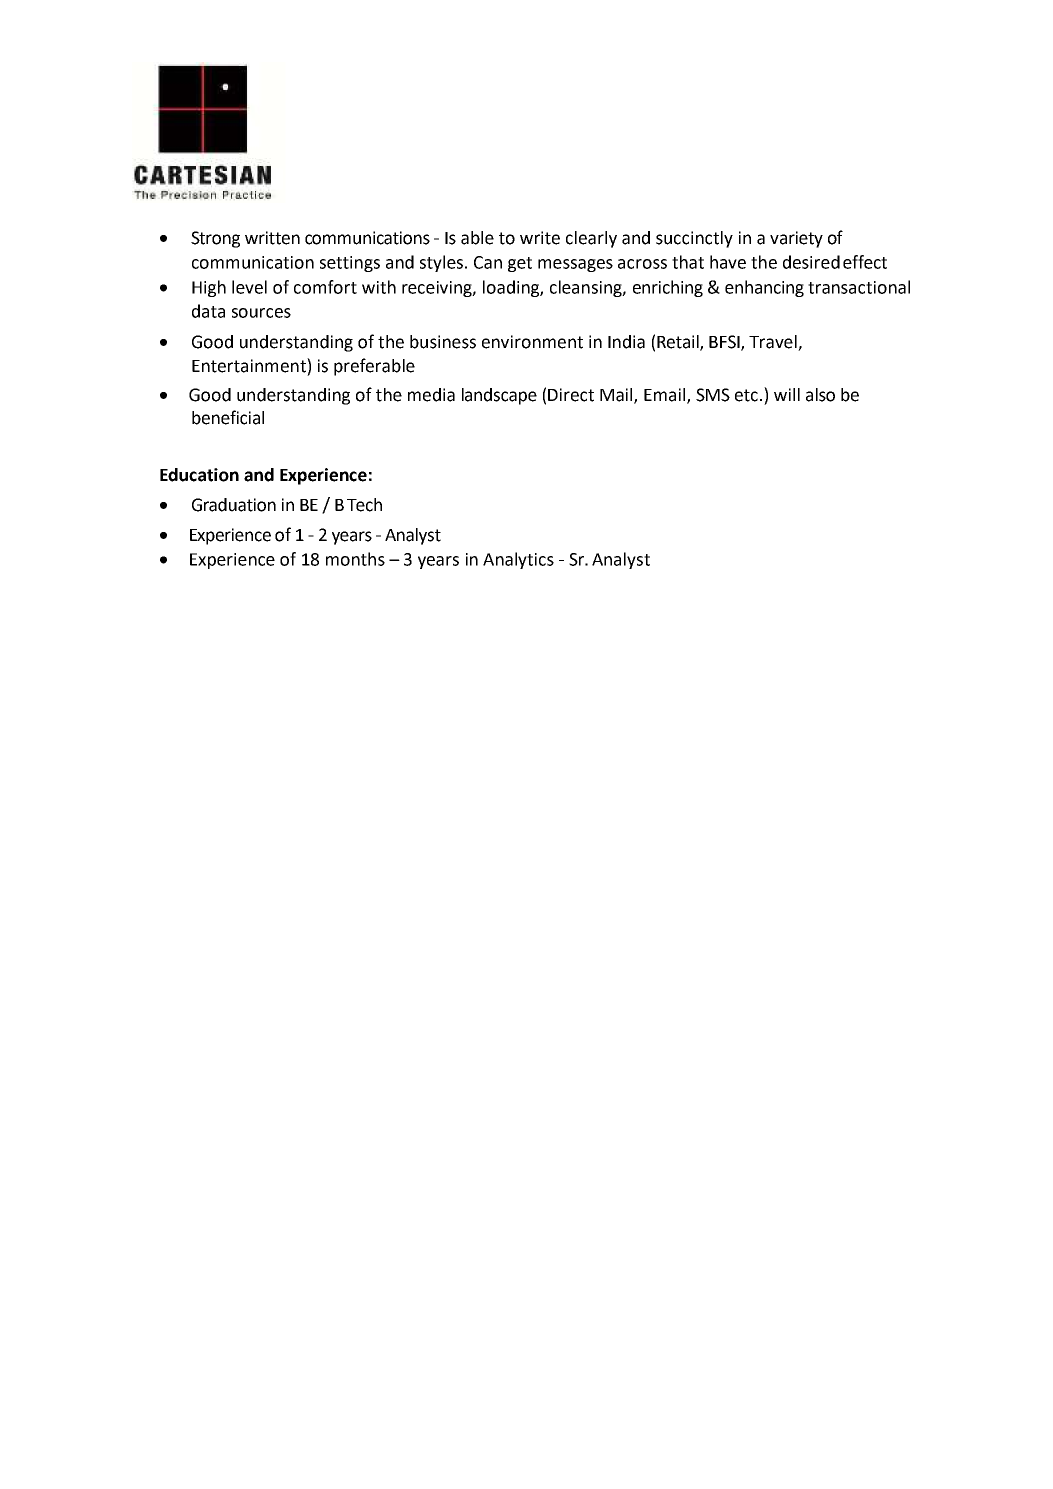 The height and width of the document is (1489, 1053). I want to click on Analytics, so click(518, 560).
